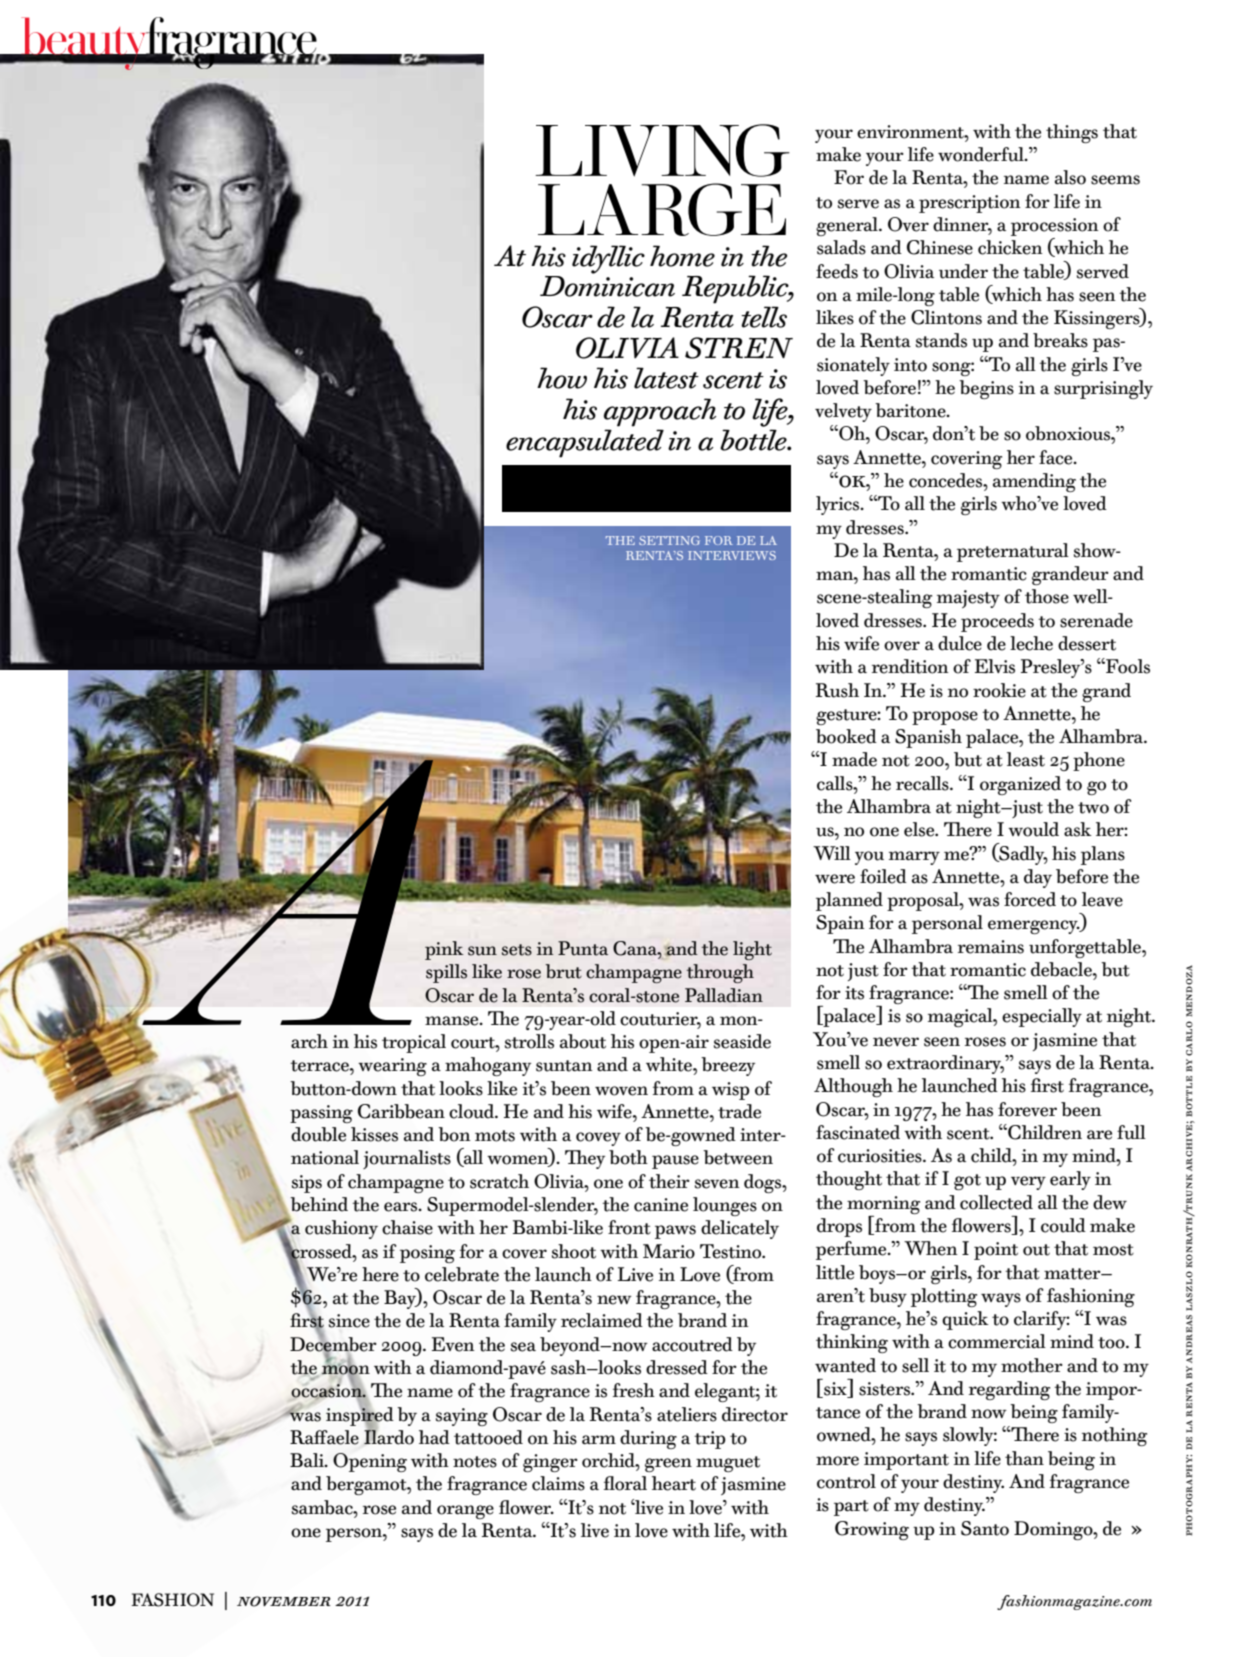 The width and height of the page is (1257, 1657). Describe the element at coordinates (608, 259) in the page. I see `idyllic` at that location.
